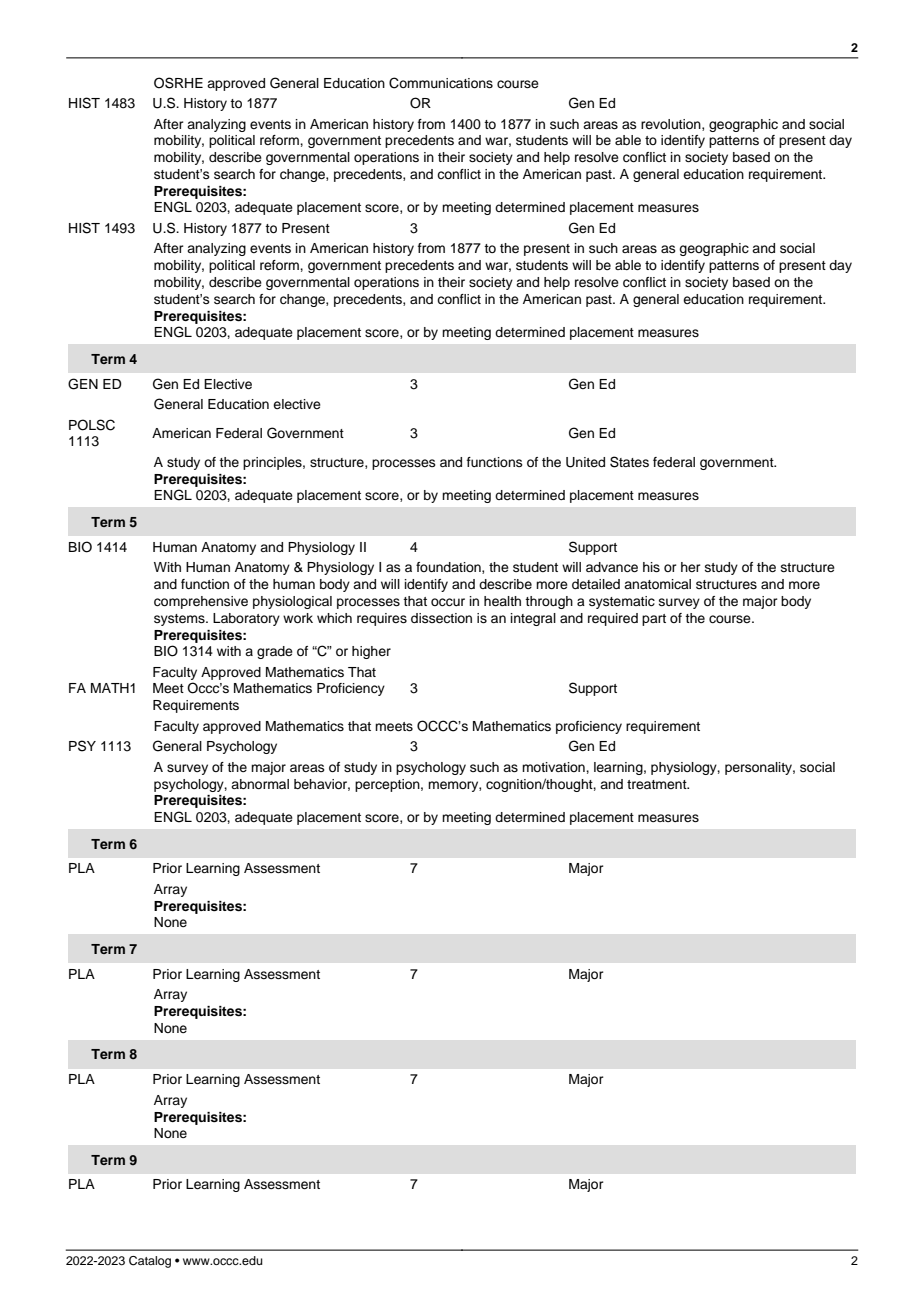 This image has width=924, height=1308. What do you see at coordinates (441, 83) in the image?
I see `Communications` at bounding box center [441, 83].
